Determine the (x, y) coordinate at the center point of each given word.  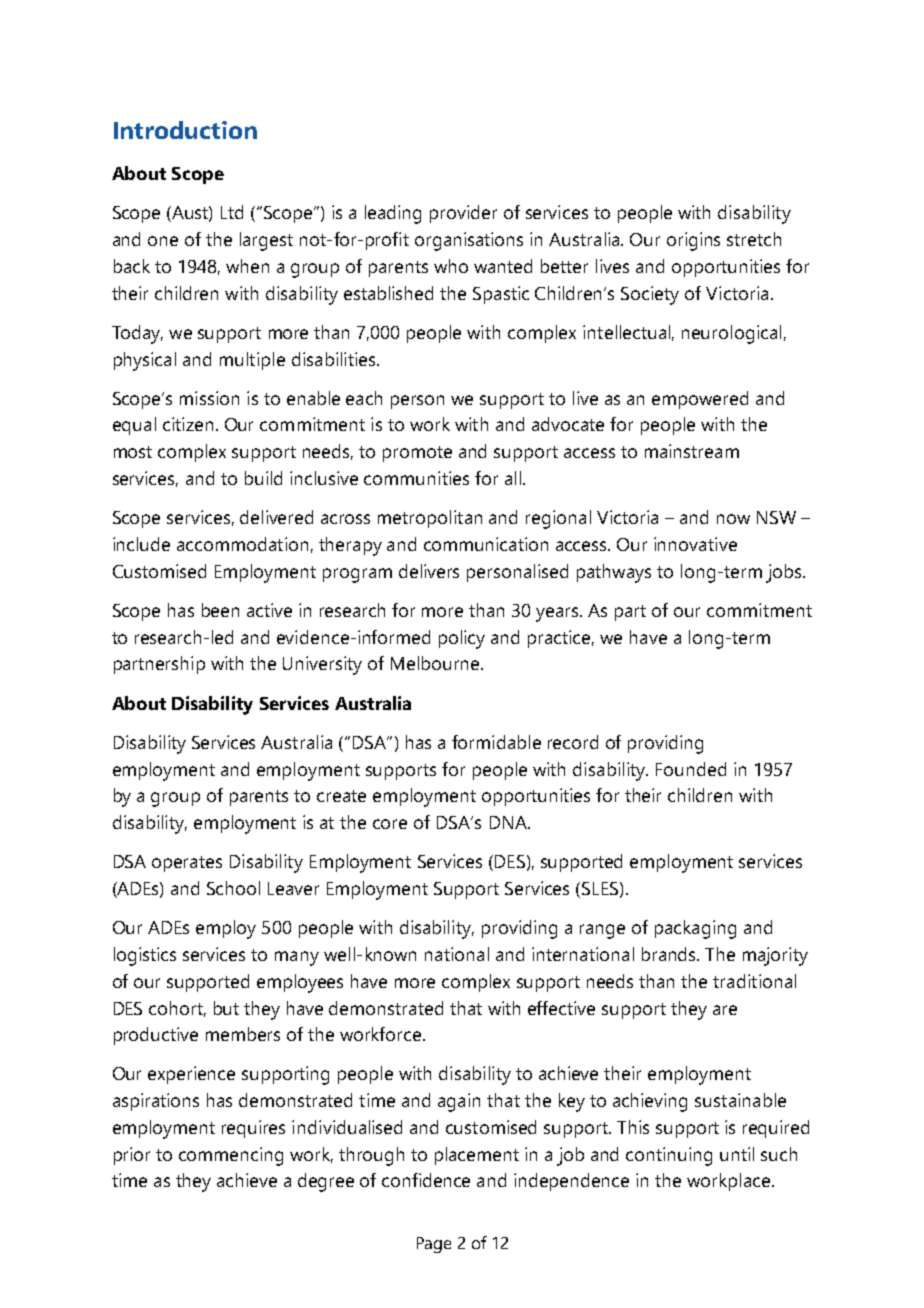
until (737, 1154)
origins (693, 241)
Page (434, 1245)
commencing (231, 1156)
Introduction (185, 130)
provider (463, 214)
